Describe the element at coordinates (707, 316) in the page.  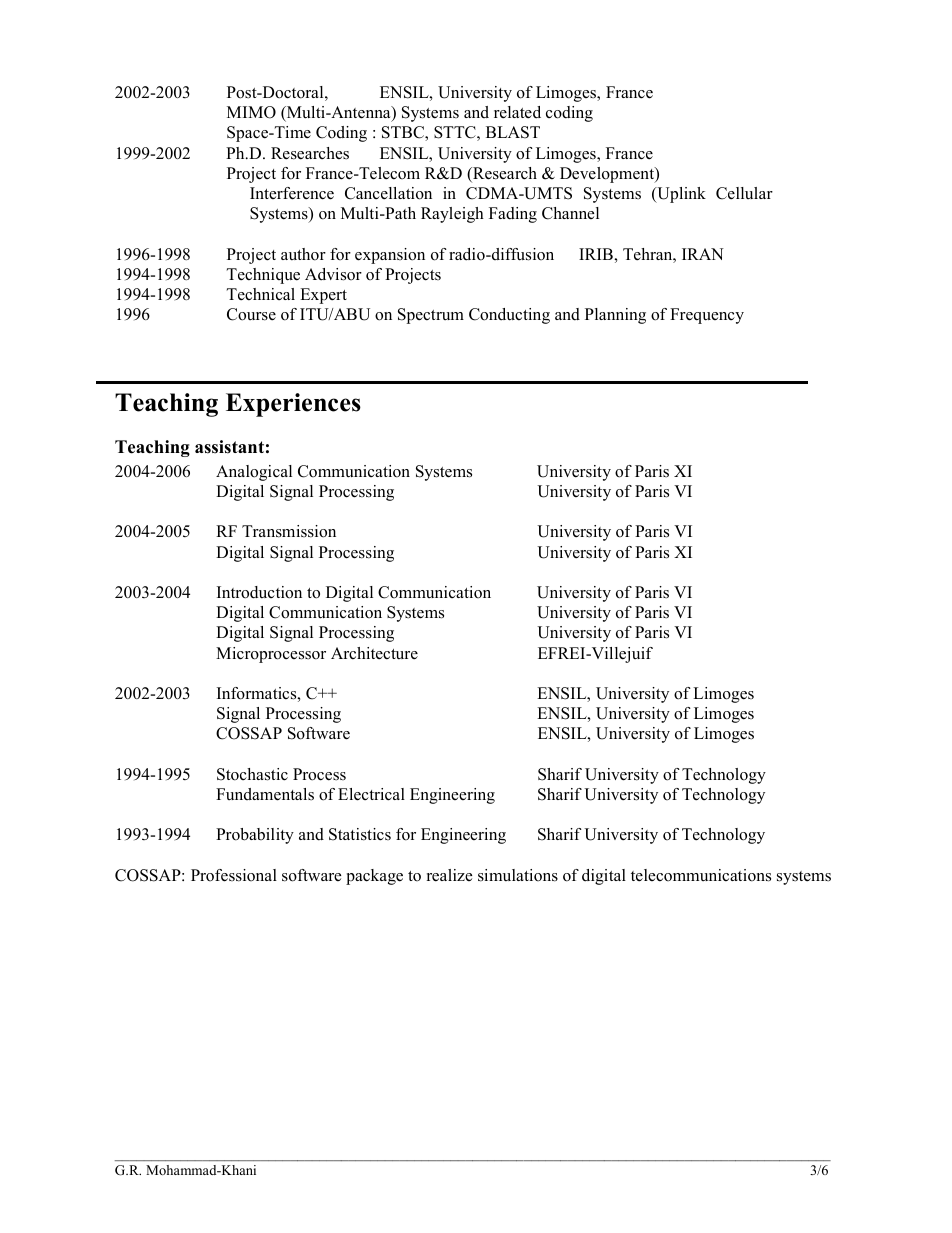
I see `Frequency` at that location.
